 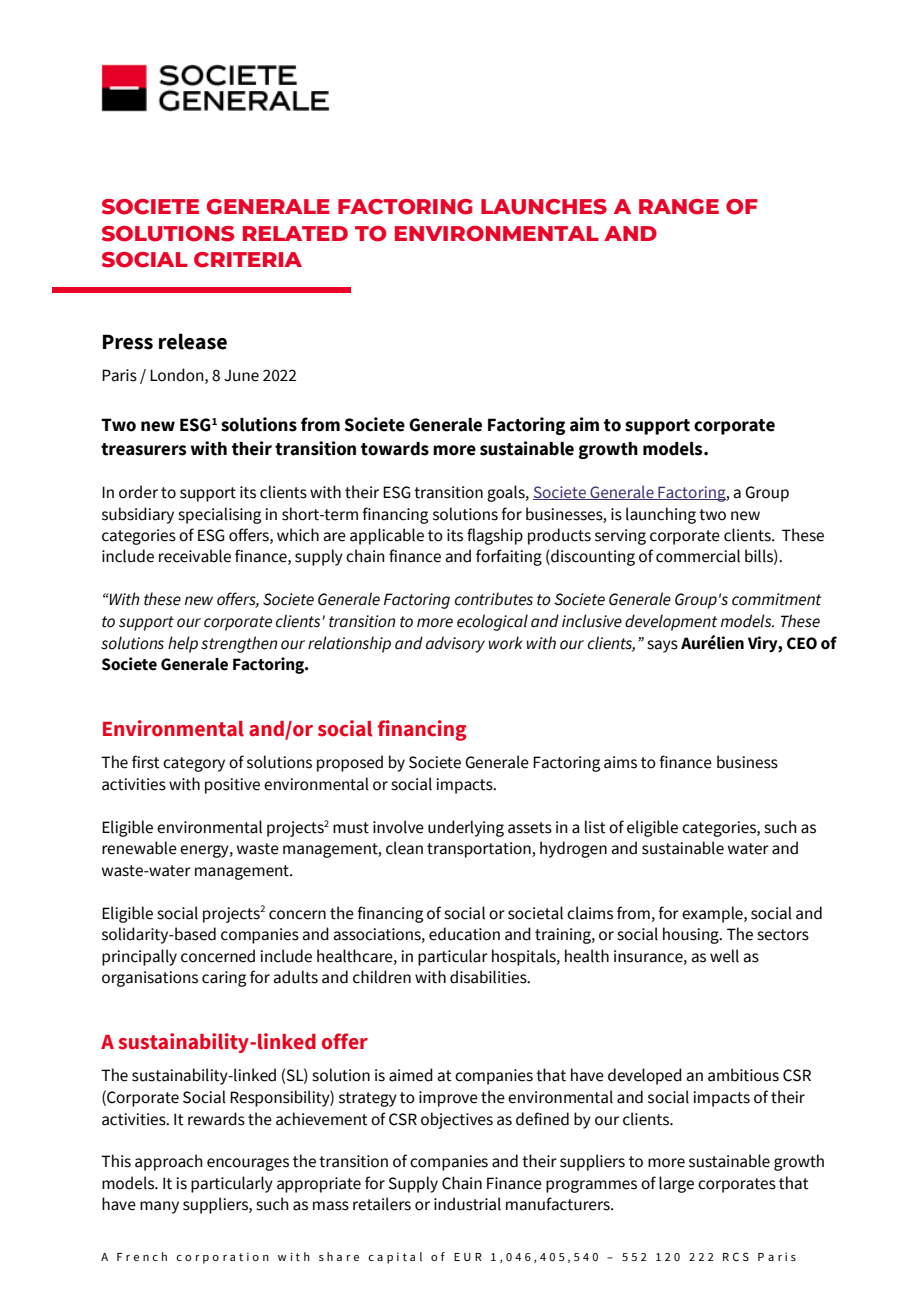 What do you see at coordinates (224, 979) in the screenshot?
I see `caring` at bounding box center [224, 979].
